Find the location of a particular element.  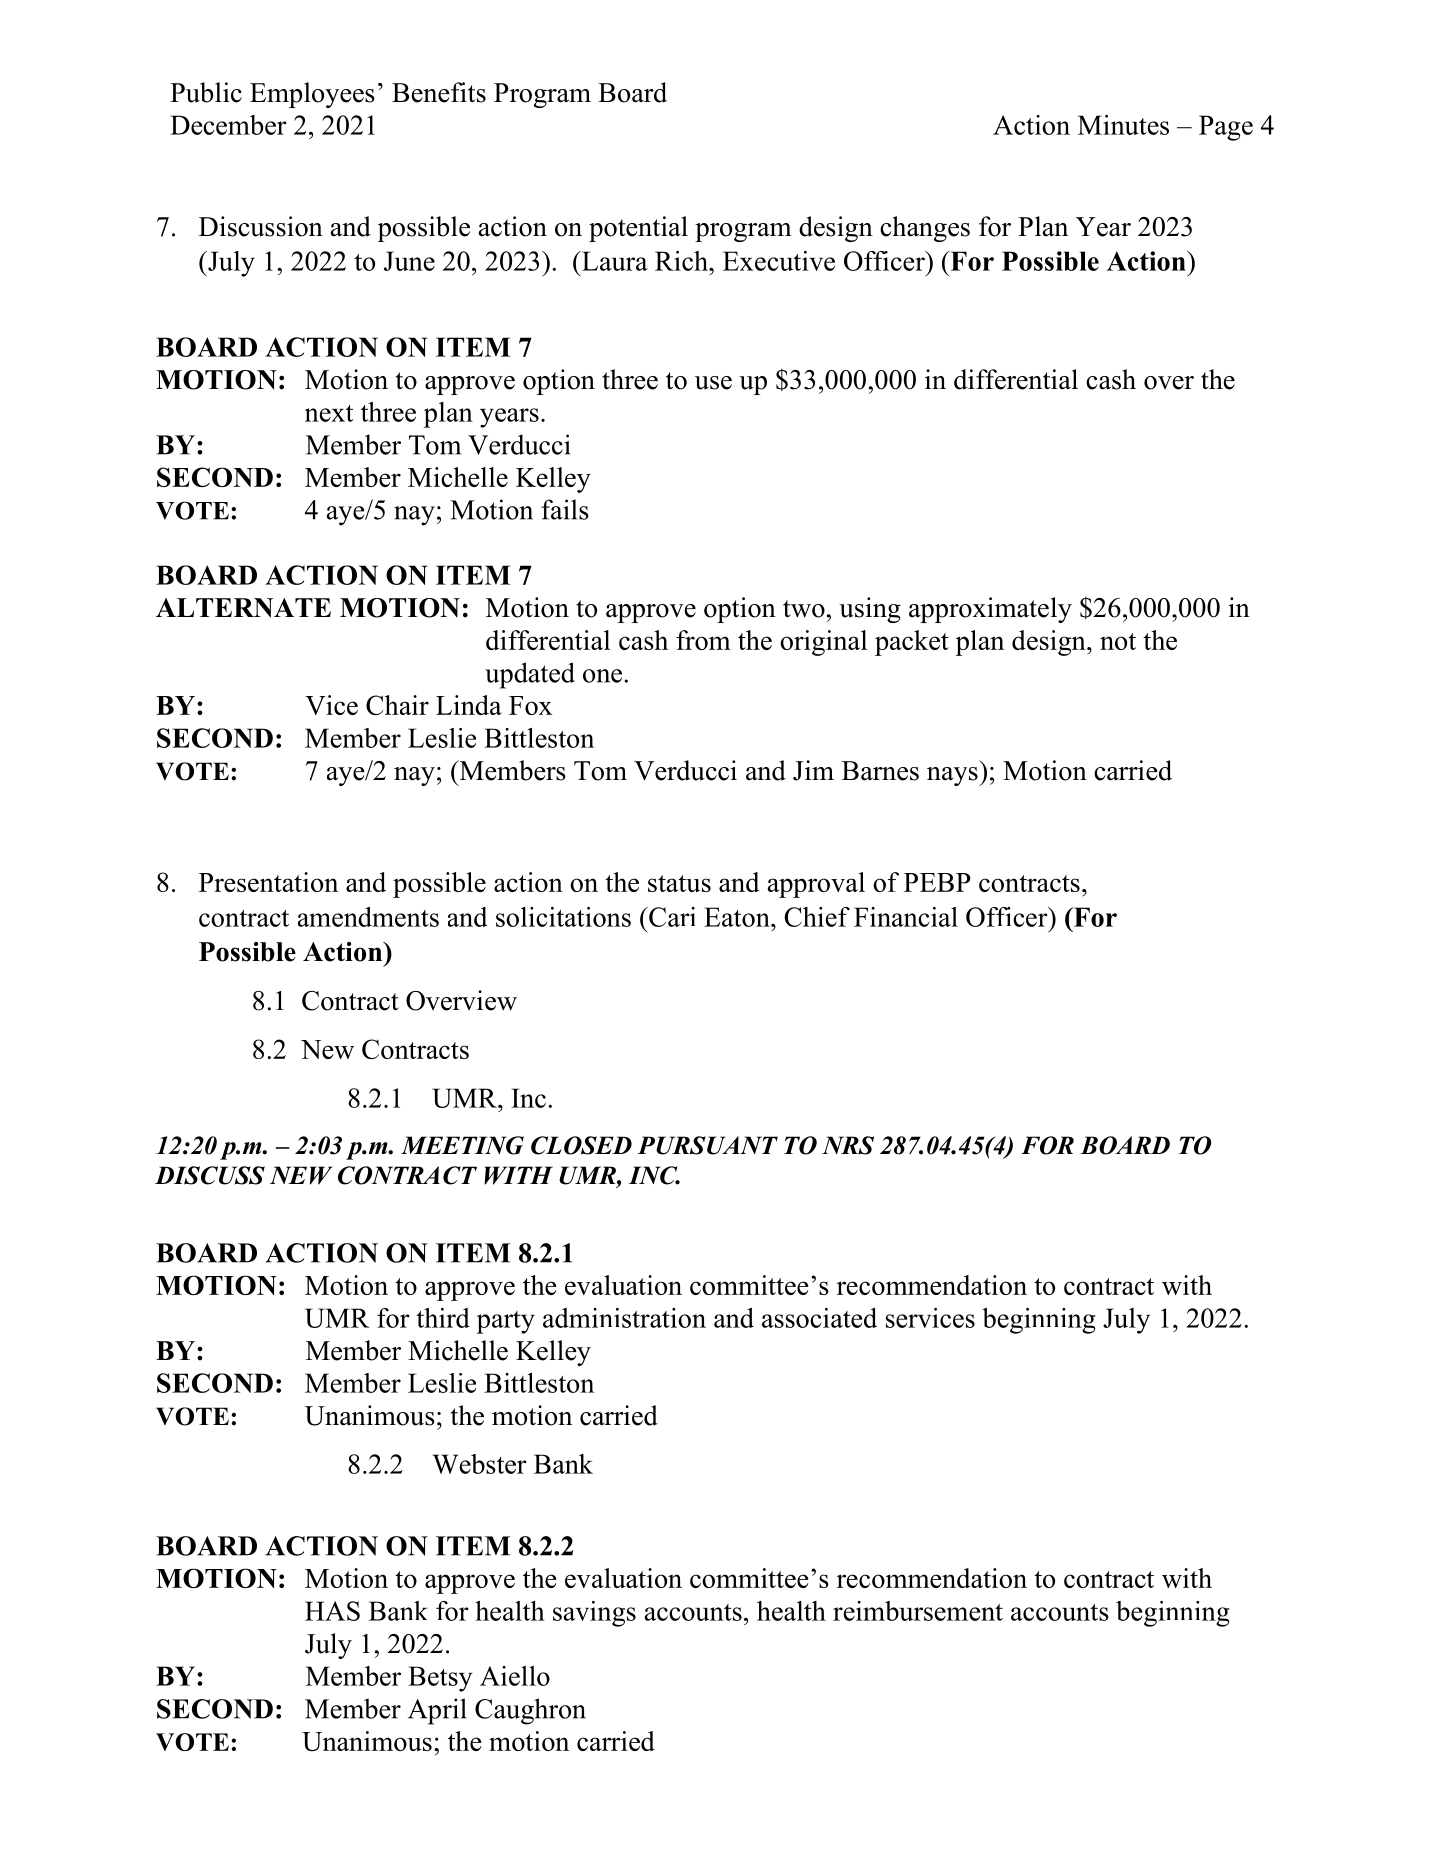

amendments is located at coordinates (368, 917).
